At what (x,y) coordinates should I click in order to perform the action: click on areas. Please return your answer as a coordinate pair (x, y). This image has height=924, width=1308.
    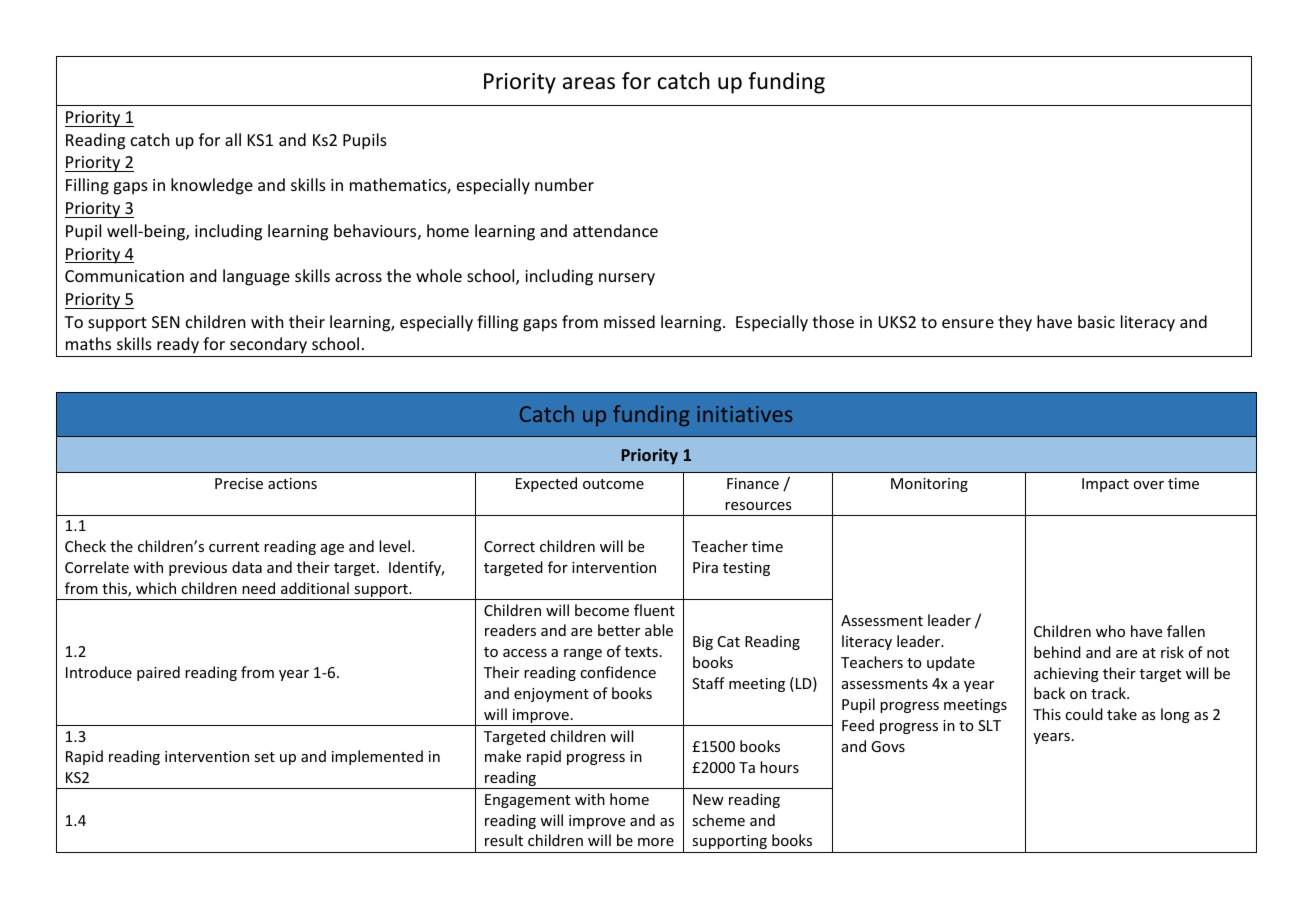
    Looking at the image, I should click on (589, 83).
